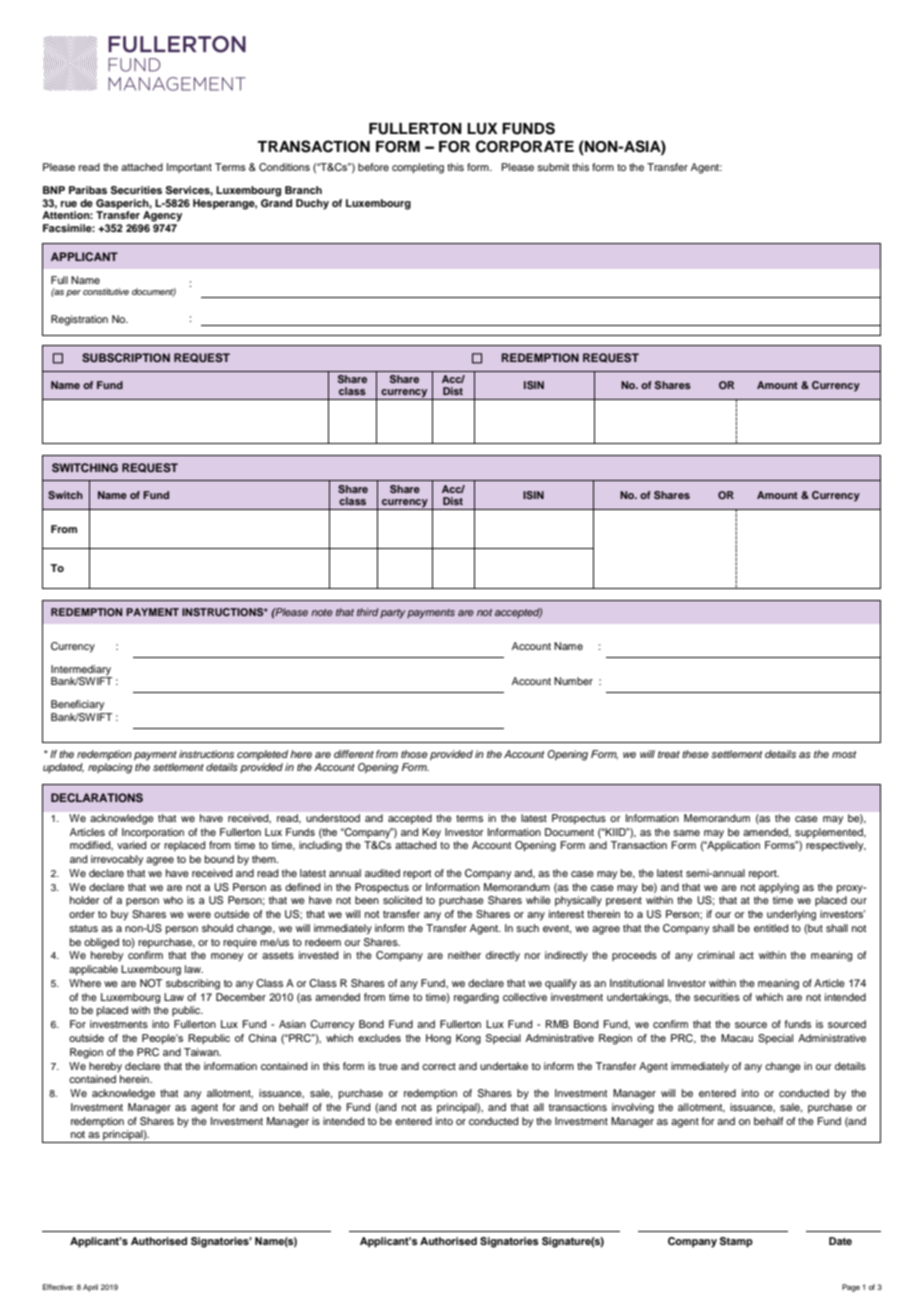  Describe the element at coordinates (173, 900) in the page. I see `who` at that location.
